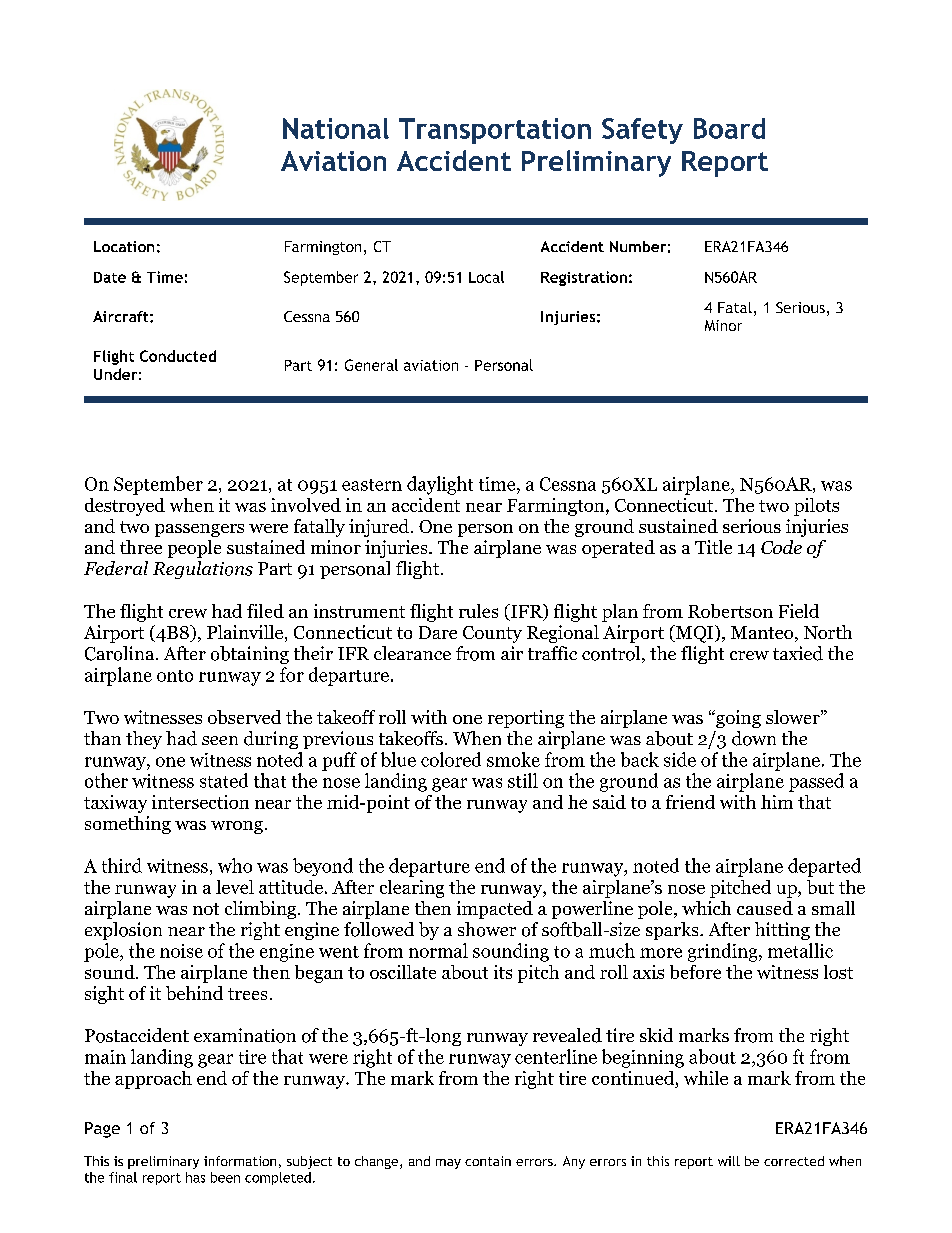 The width and height of the page is (952, 1233). Describe the element at coordinates (438, 950) in the page. I see `normal` at that location.
